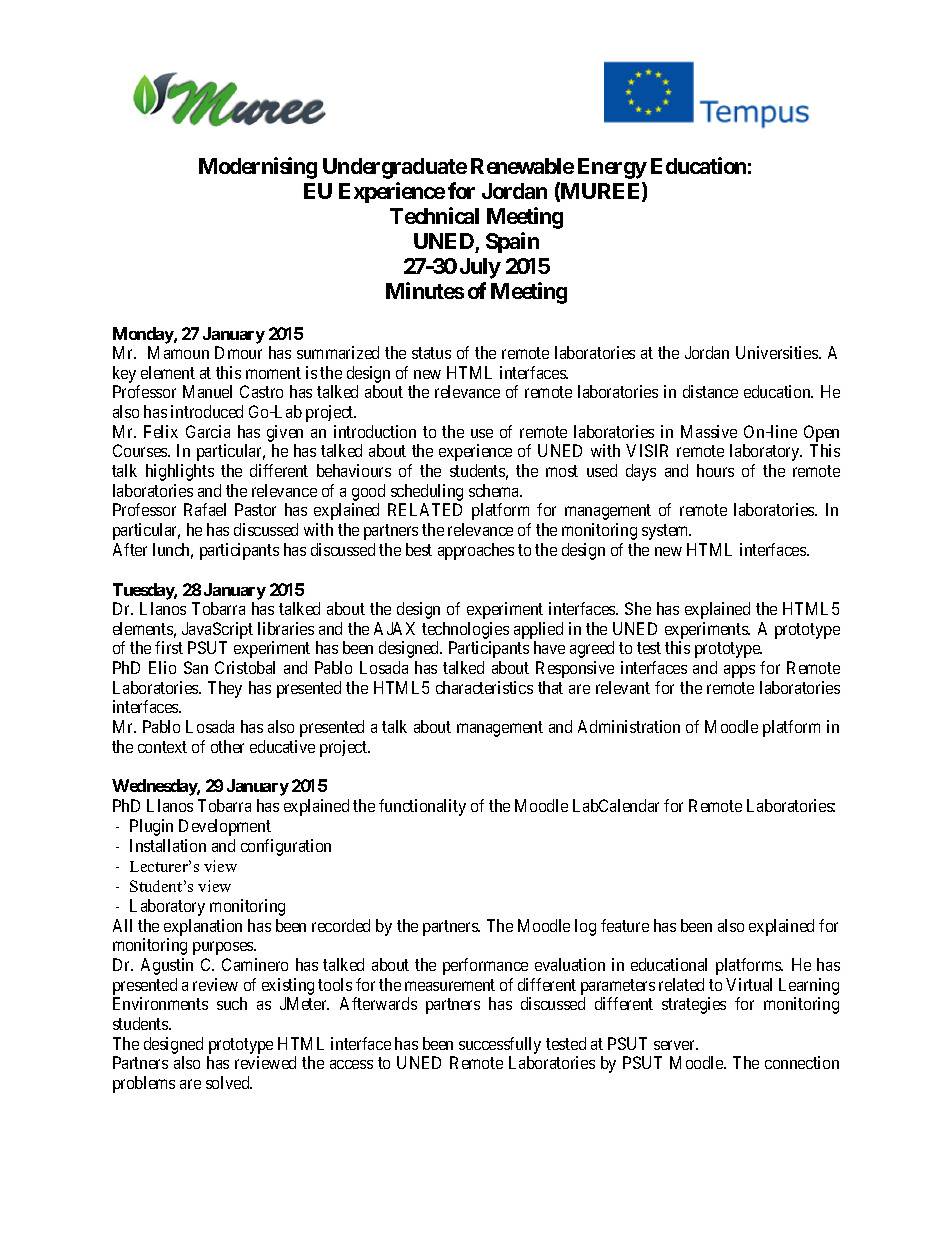  Describe the element at coordinates (258, 168) in the screenshot. I see `Modernising` at that location.
